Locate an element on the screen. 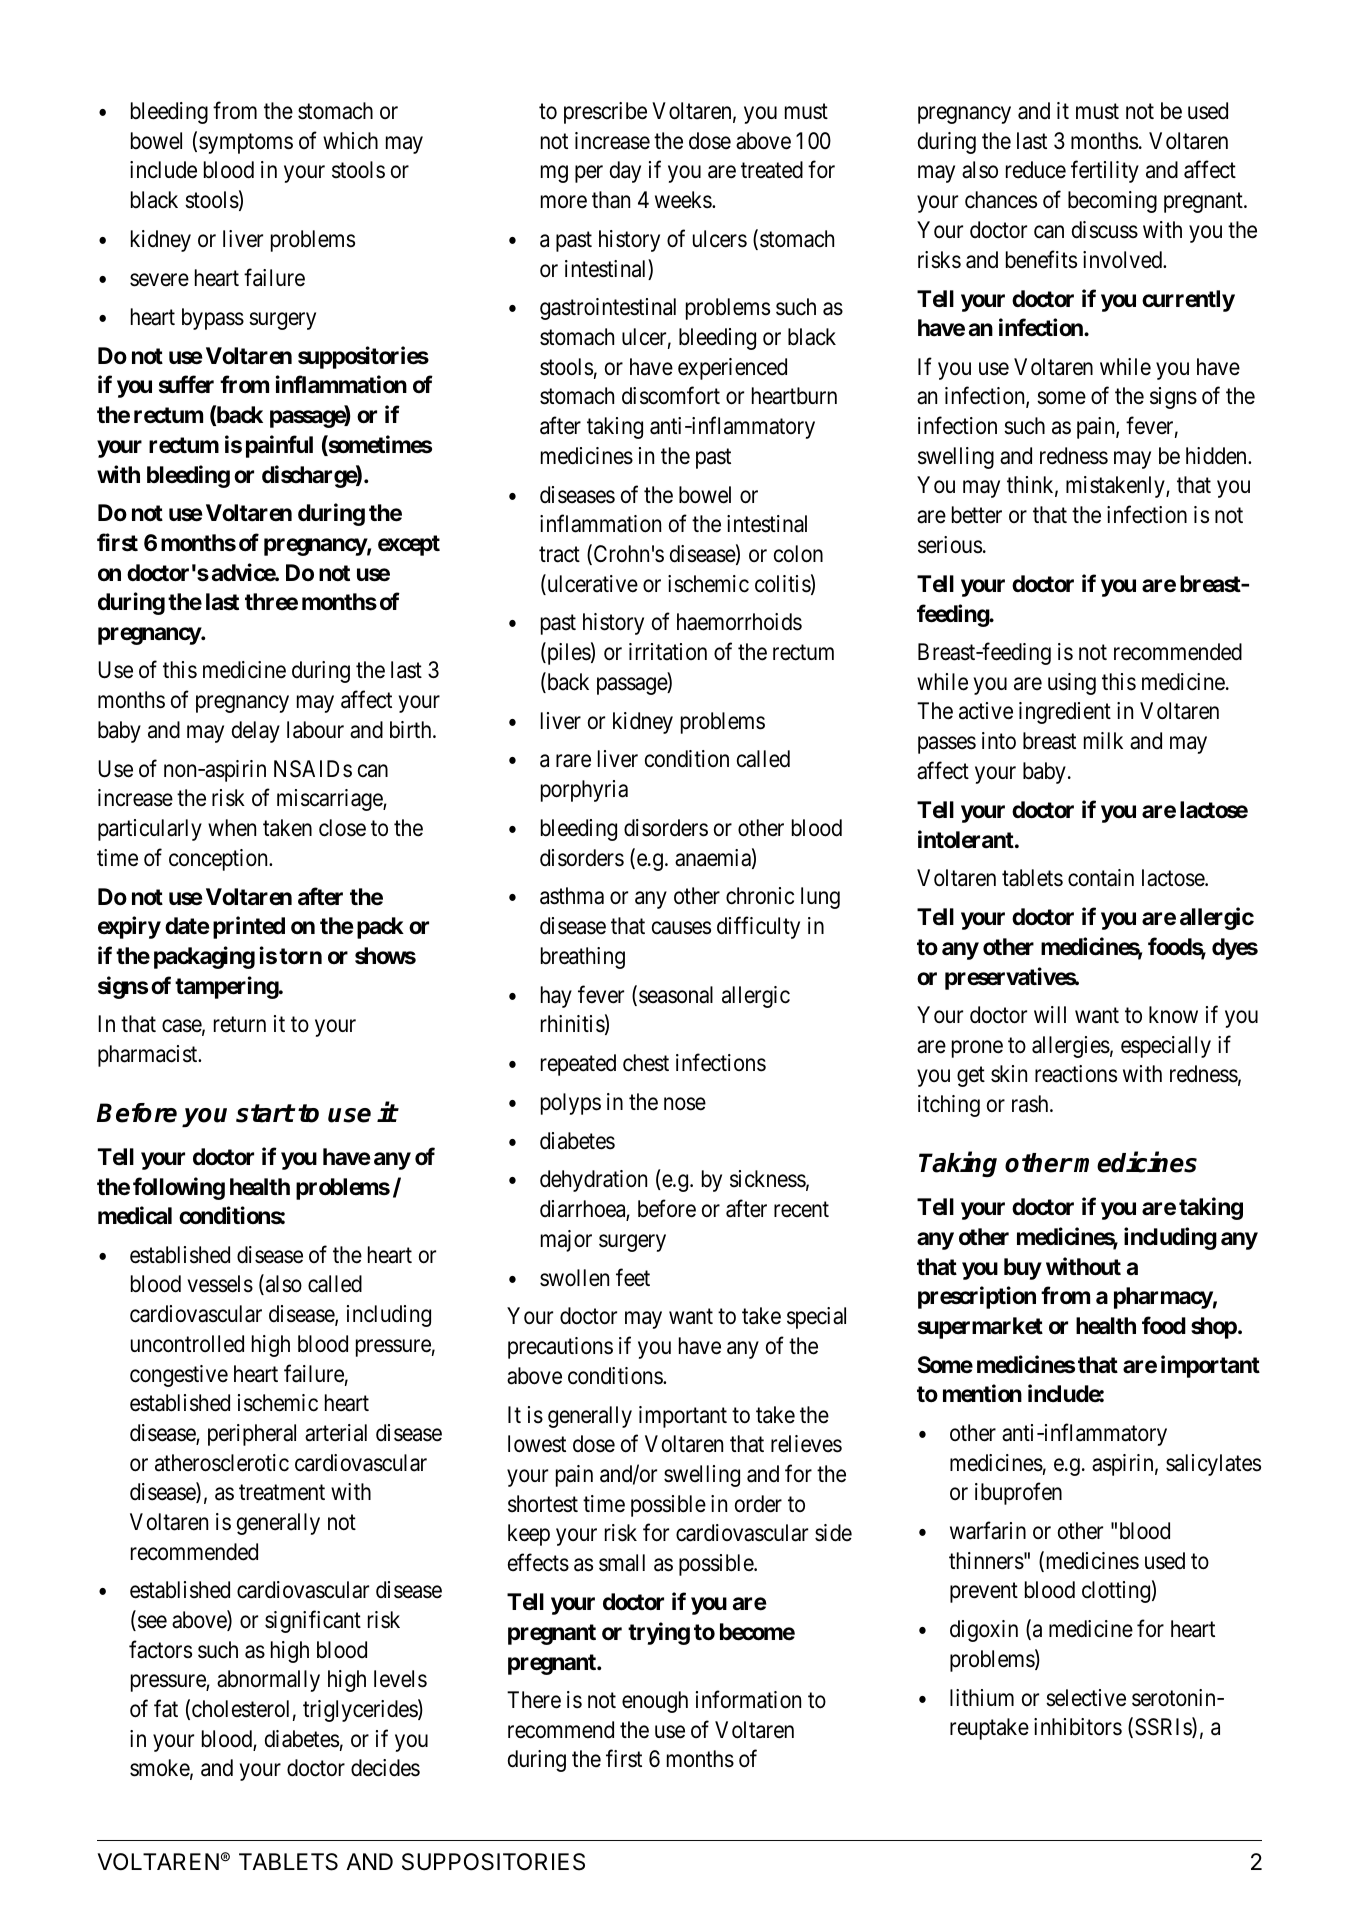 This screenshot has height=1922, width=1359. better is located at coordinates (977, 515).
